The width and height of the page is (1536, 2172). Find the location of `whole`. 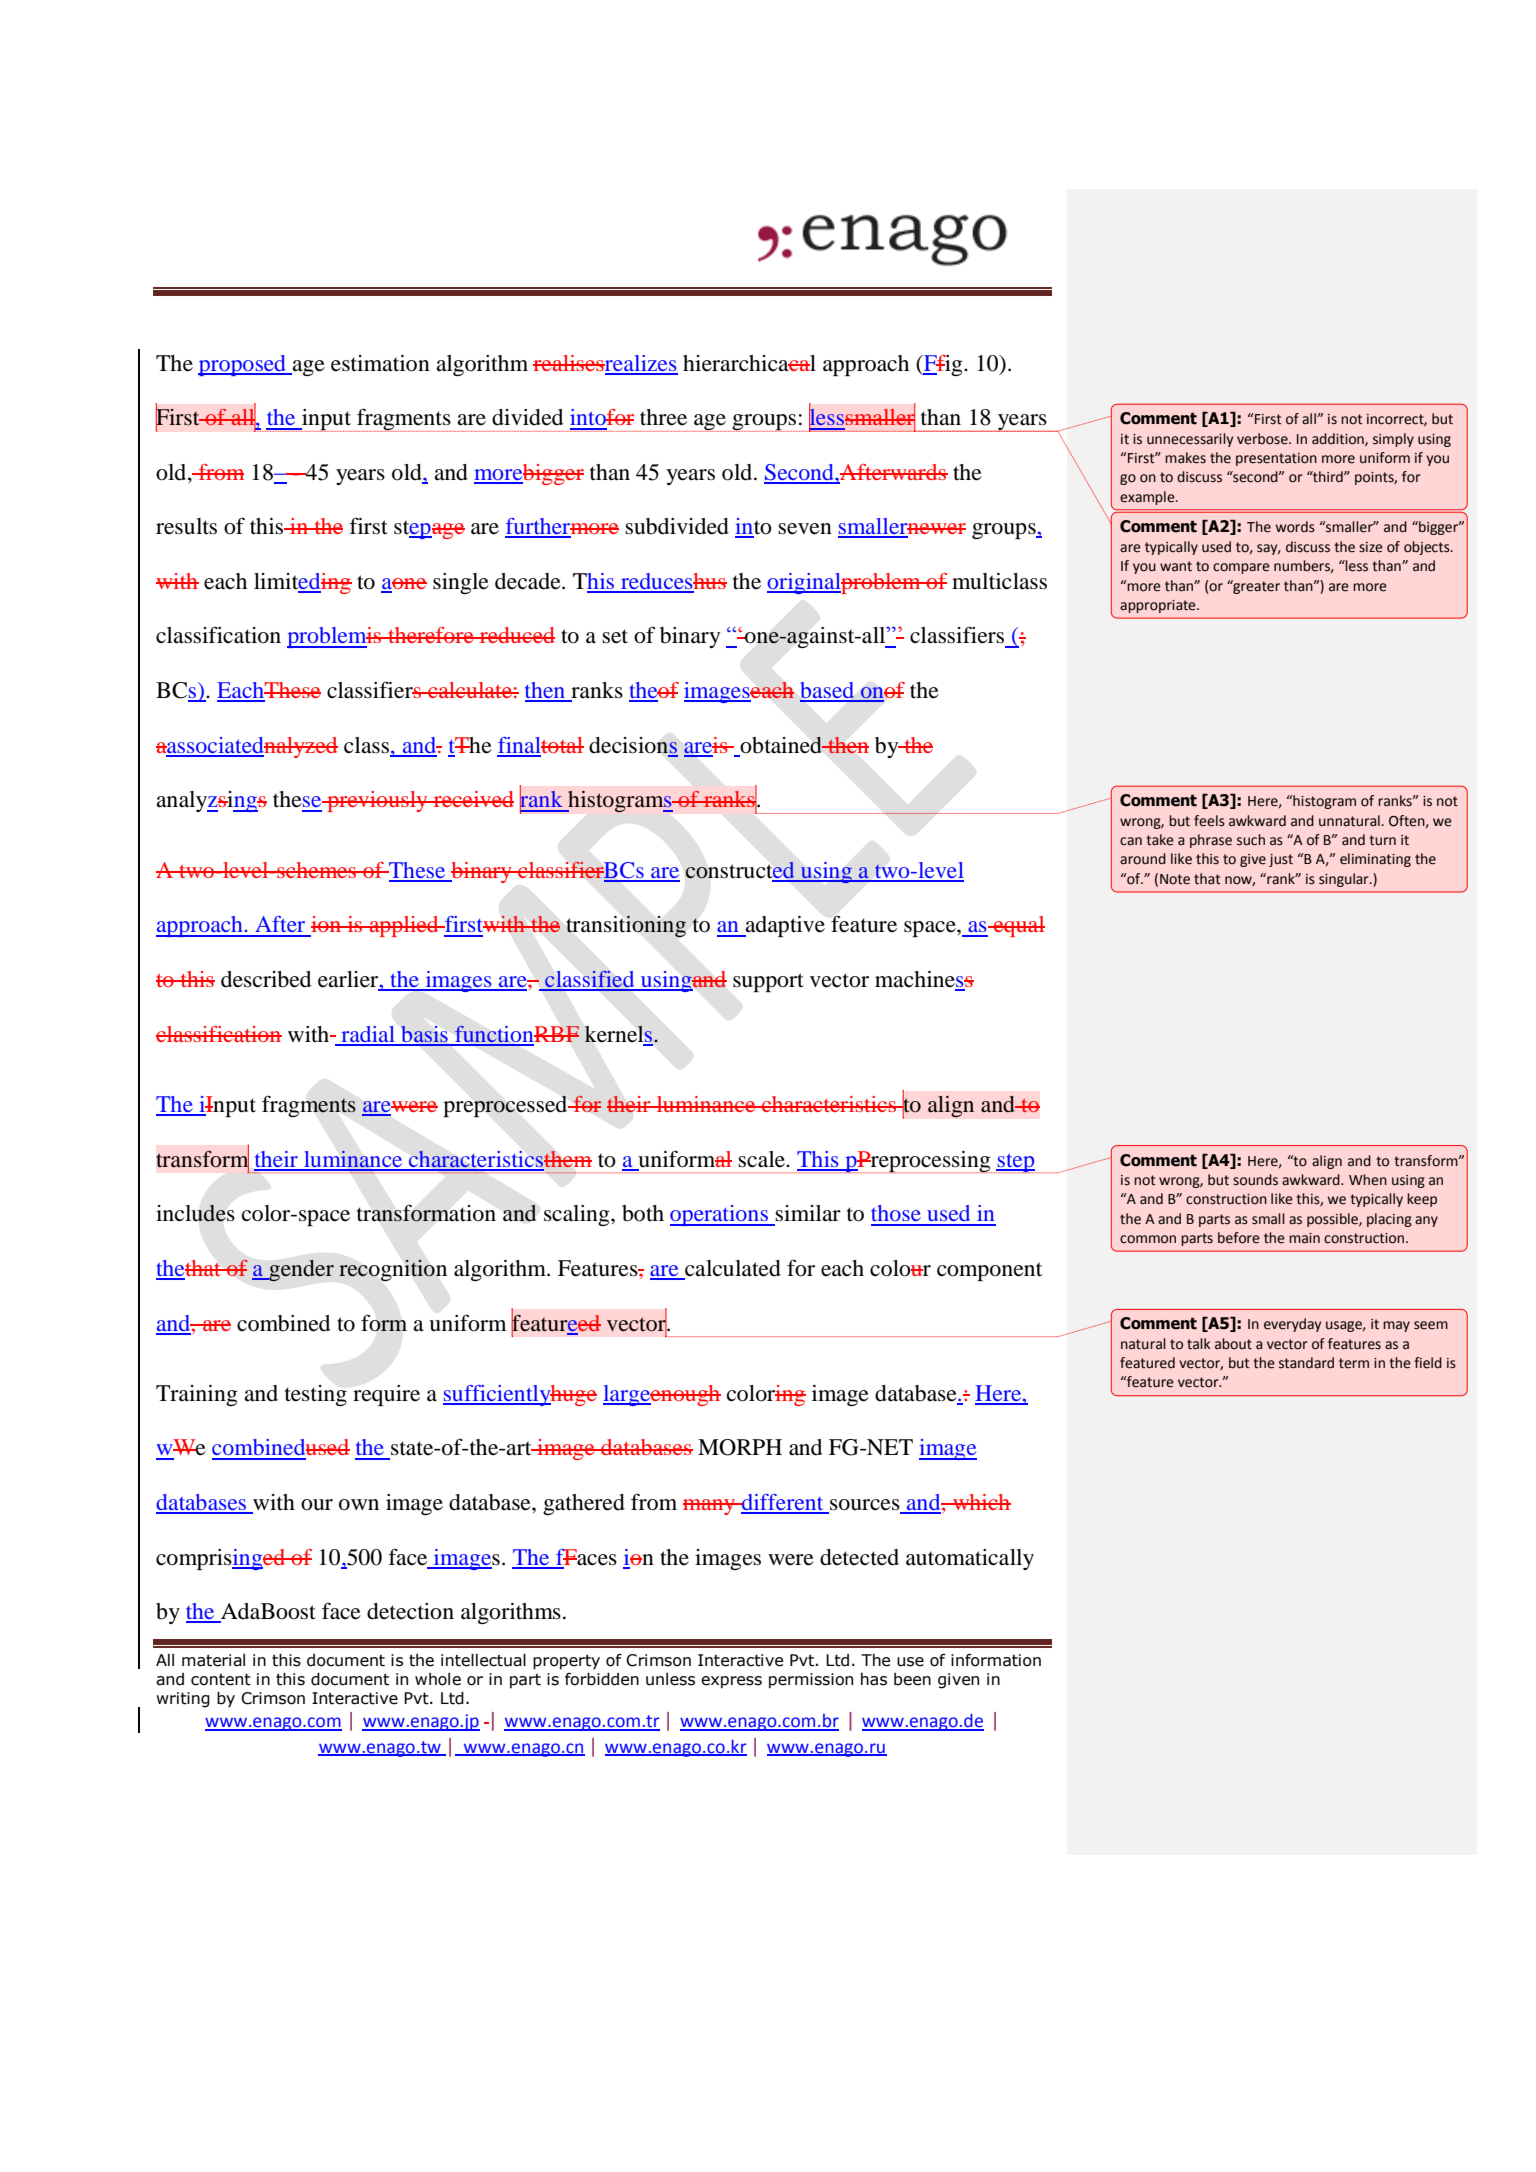

whole is located at coordinates (438, 1679).
